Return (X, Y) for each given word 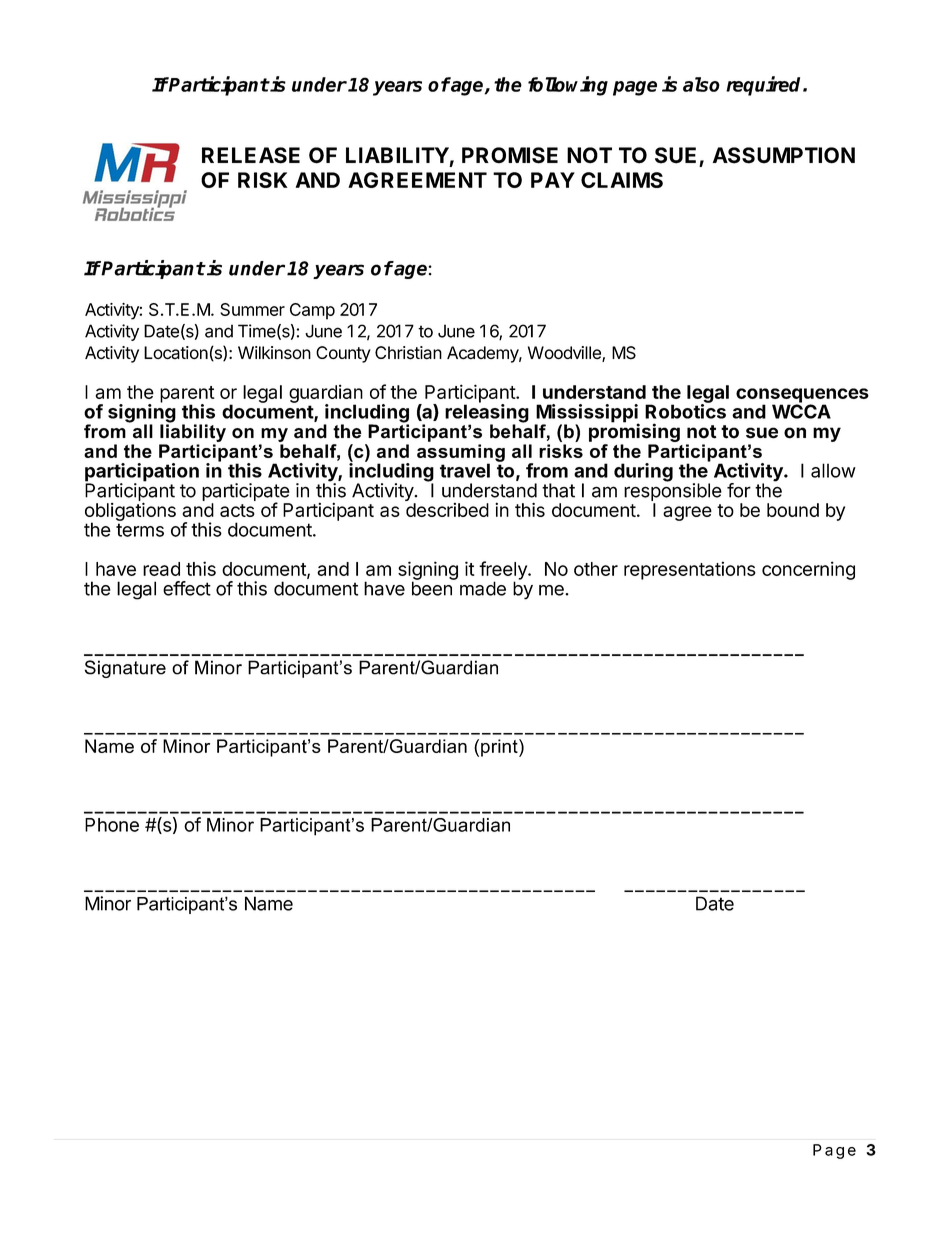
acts (237, 510)
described (447, 510)
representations (690, 570)
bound (793, 510)
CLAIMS (622, 180)
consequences (802, 396)
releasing (487, 413)
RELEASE (251, 155)
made (483, 588)
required (765, 86)
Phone (112, 825)
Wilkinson (274, 352)
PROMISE (510, 155)
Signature (125, 669)
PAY (553, 180)
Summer (252, 309)
